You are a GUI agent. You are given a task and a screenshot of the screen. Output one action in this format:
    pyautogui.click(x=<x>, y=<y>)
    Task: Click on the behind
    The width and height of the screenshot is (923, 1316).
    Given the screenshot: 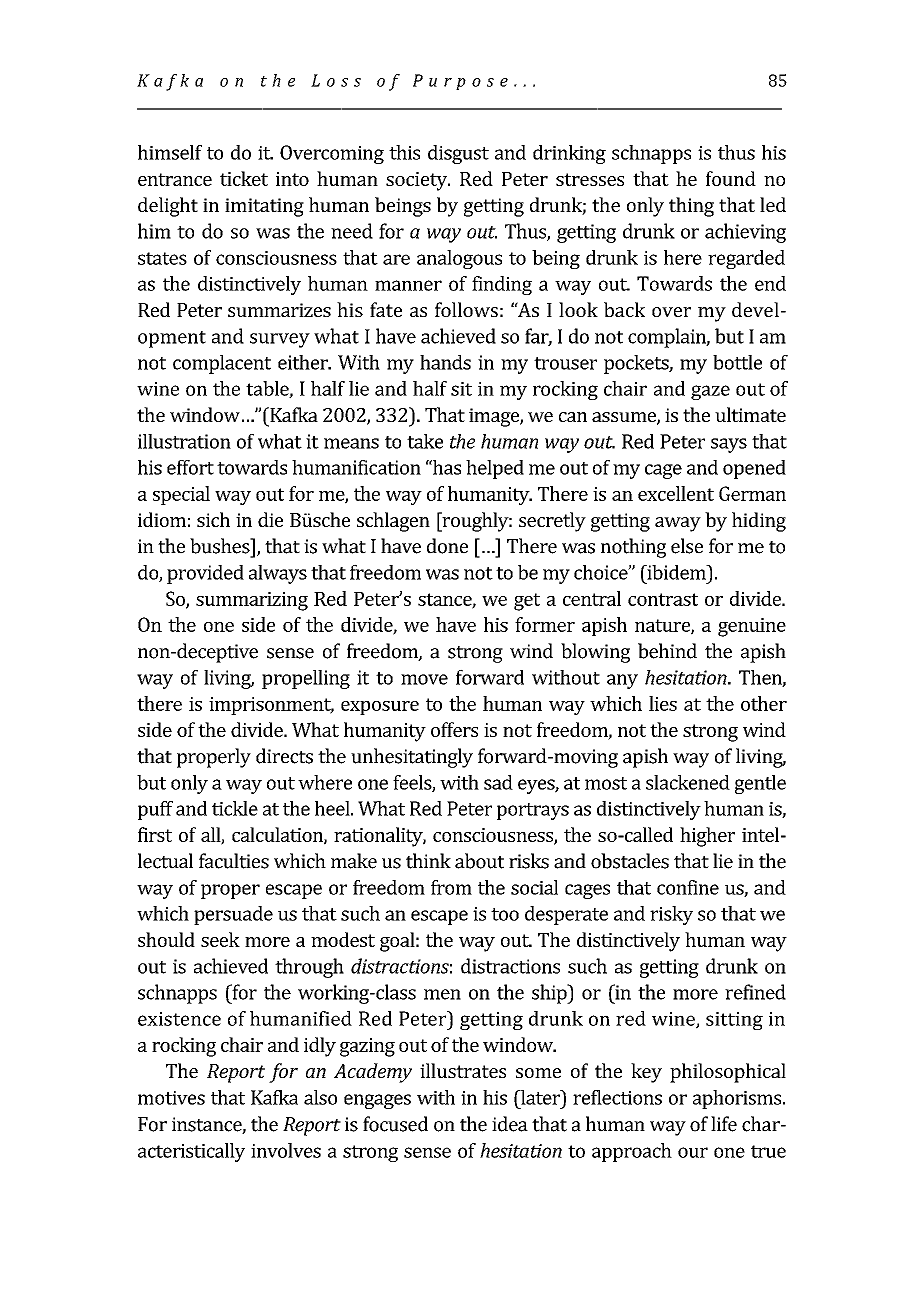 What is the action you would take?
    pyautogui.click(x=667, y=651)
